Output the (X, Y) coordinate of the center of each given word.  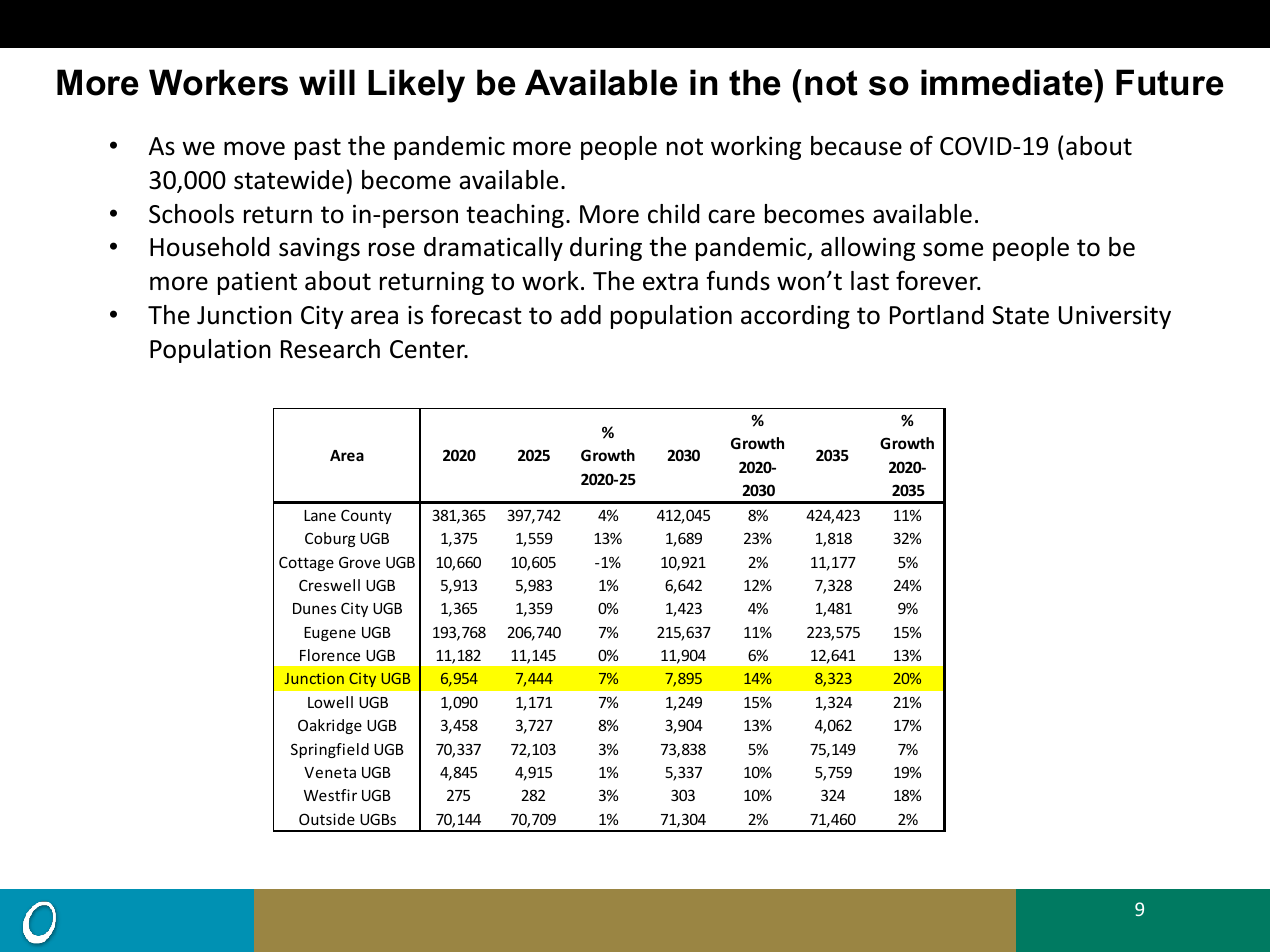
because (856, 146)
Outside (327, 819)
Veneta (330, 772)
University (1115, 317)
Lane (320, 515)
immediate (1008, 82)
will (327, 82)
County (366, 517)
